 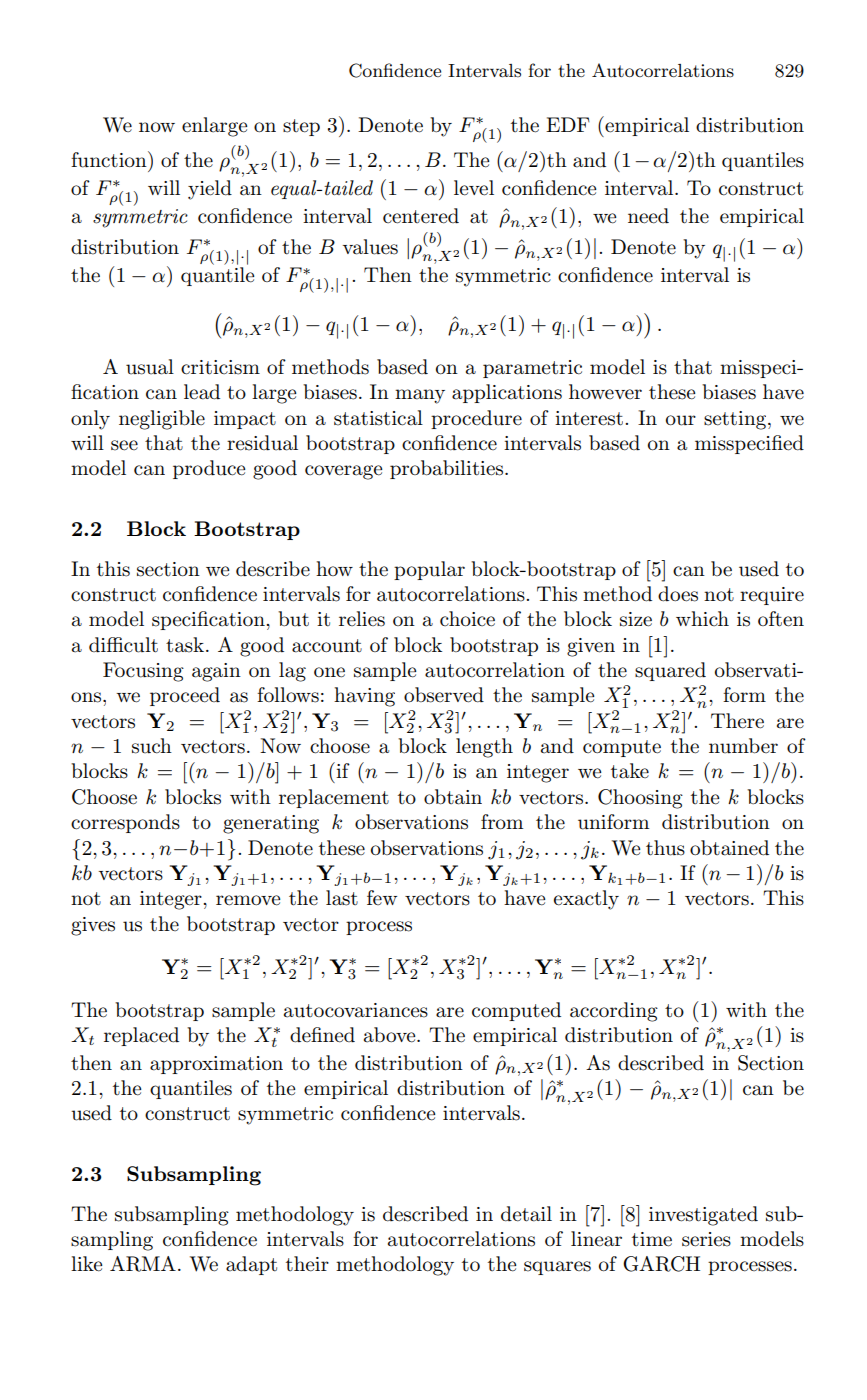 What do you see at coordinates (678, 594) in the screenshot?
I see `does` at bounding box center [678, 594].
